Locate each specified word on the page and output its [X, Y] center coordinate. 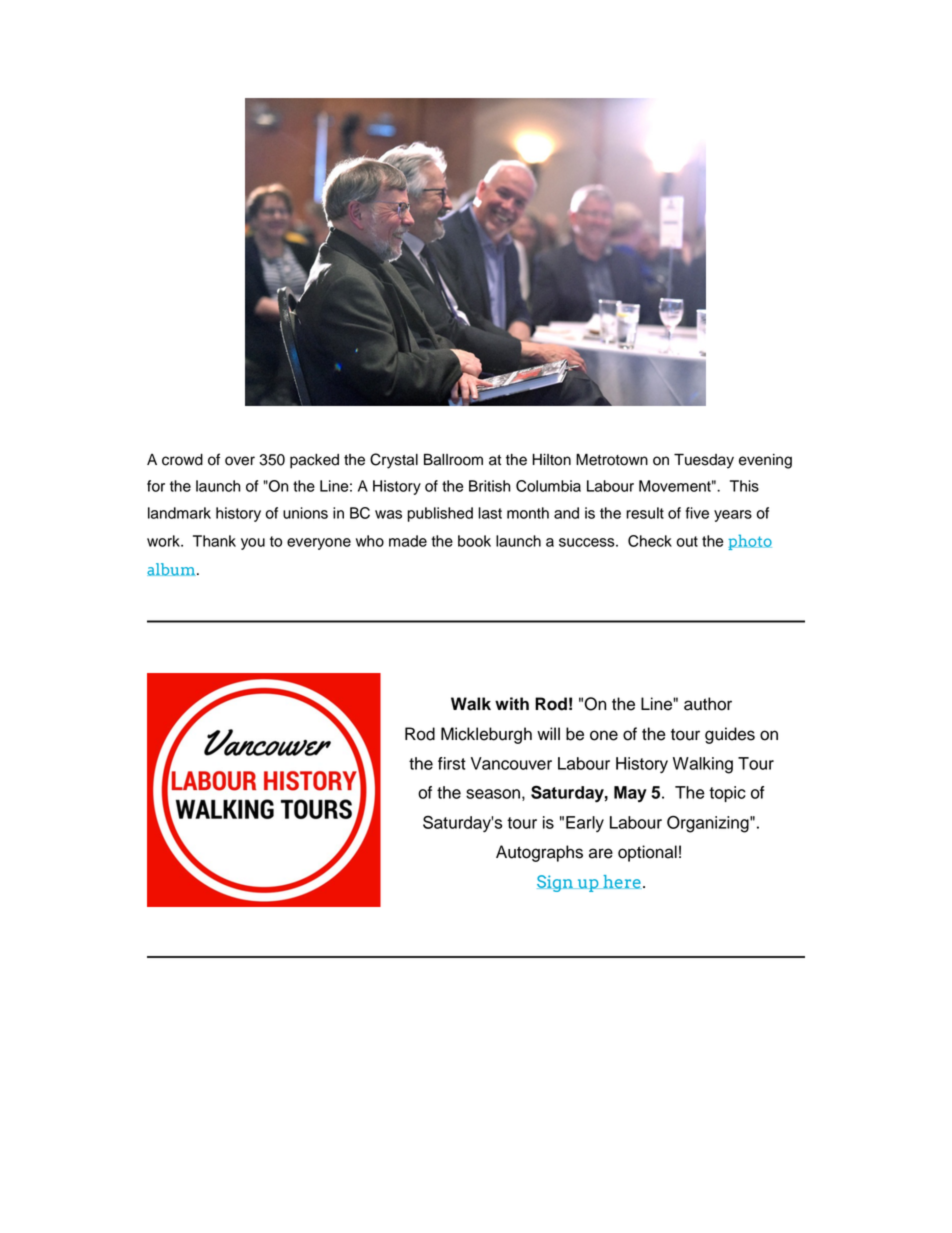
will [548, 733]
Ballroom [453, 460]
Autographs [539, 853]
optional [647, 853]
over [240, 461]
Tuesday [704, 461]
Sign [556, 883]
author [708, 704]
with [512, 703]
